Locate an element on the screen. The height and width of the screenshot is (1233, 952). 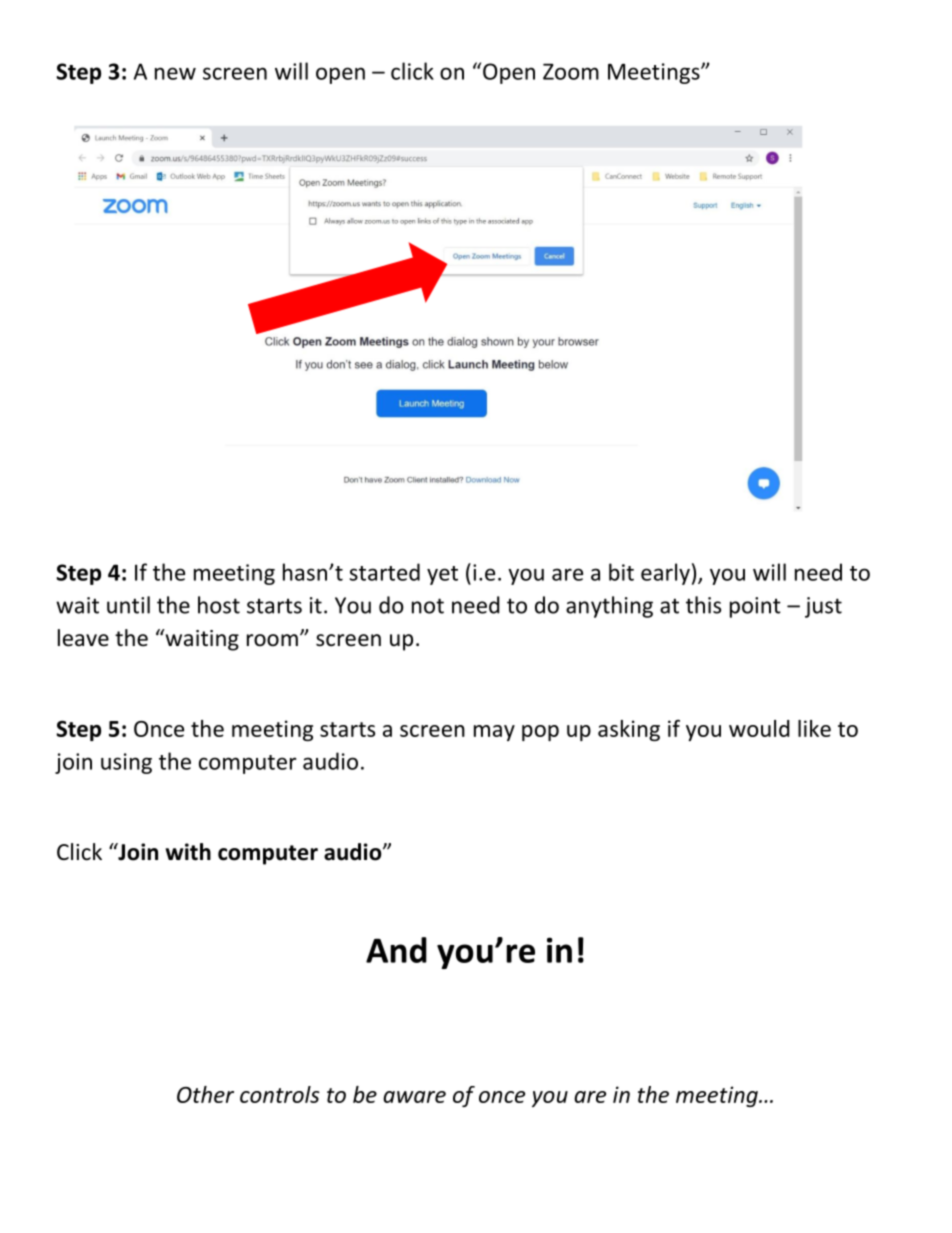
started is located at coordinates (384, 572).
